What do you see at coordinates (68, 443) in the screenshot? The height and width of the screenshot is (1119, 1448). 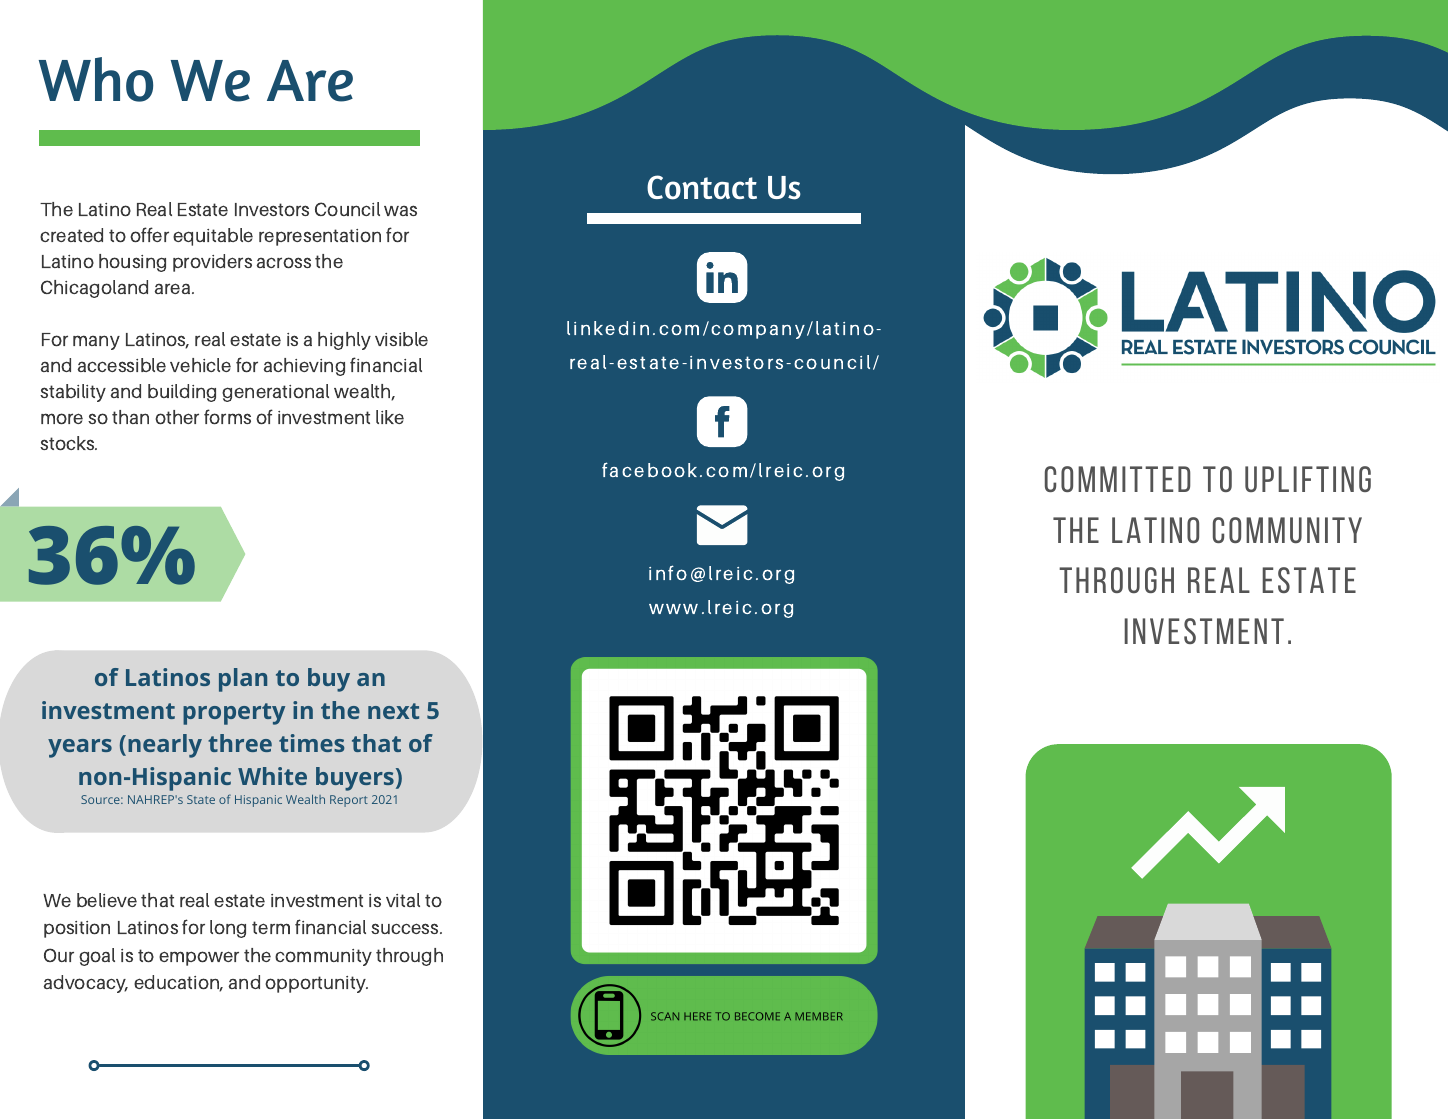 I see `stocks` at bounding box center [68, 443].
